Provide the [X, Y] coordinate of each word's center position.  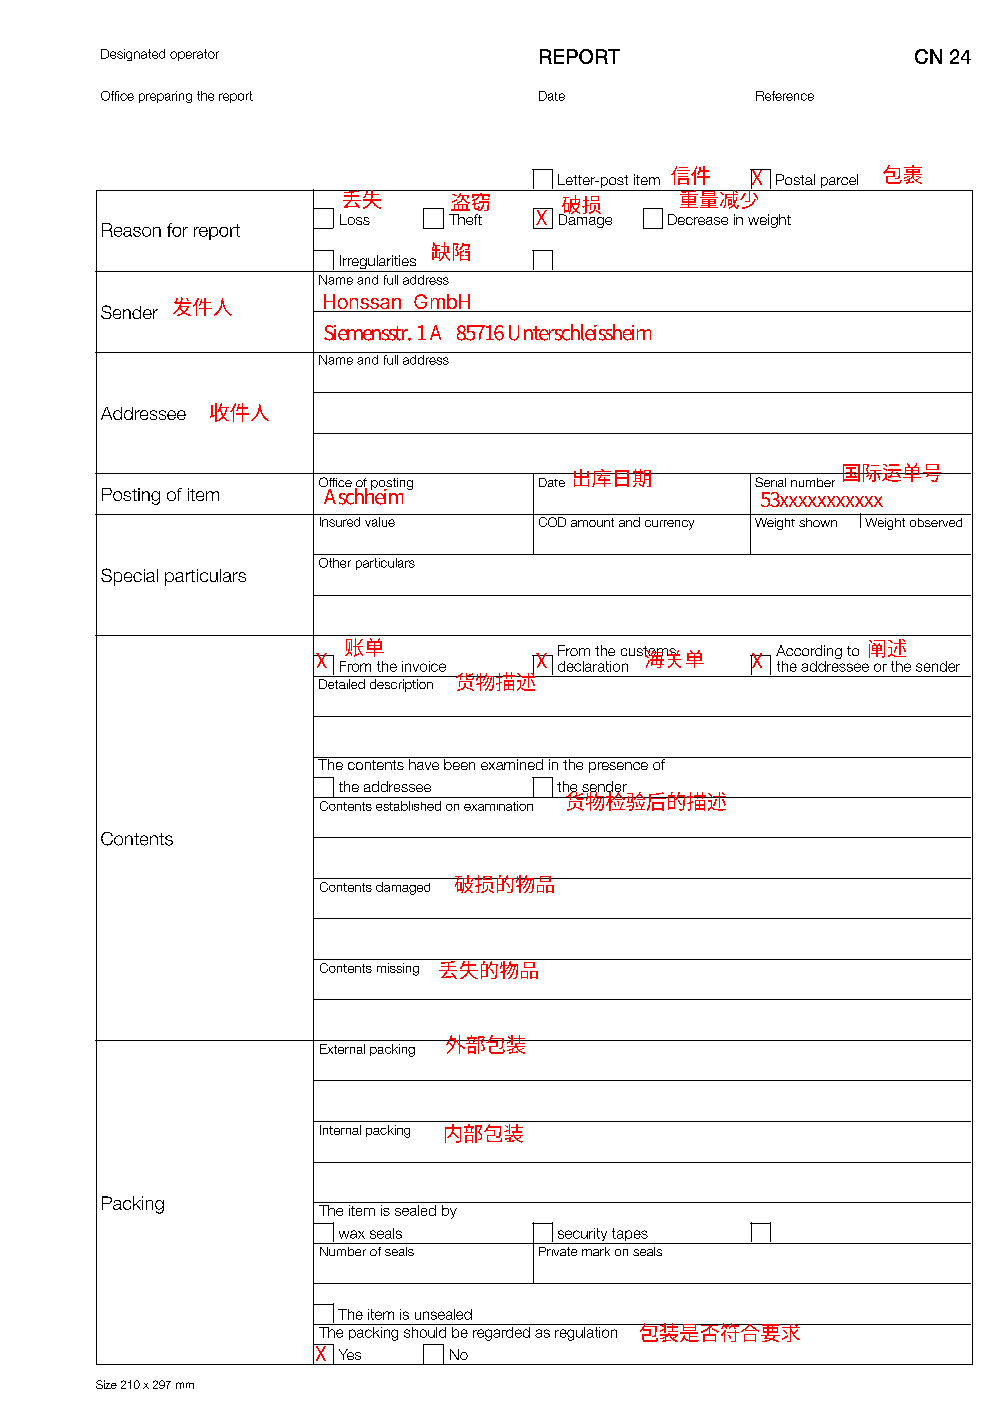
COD [552, 522]
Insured [340, 520]
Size [106, 1384]
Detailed [342, 684]
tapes [629, 1236]
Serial [770, 482]
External [342, 1049]
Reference [785, 96]
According [809, 653]
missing [398, 969]
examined [511, 763]
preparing [165, 97]
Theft [465, 219]
